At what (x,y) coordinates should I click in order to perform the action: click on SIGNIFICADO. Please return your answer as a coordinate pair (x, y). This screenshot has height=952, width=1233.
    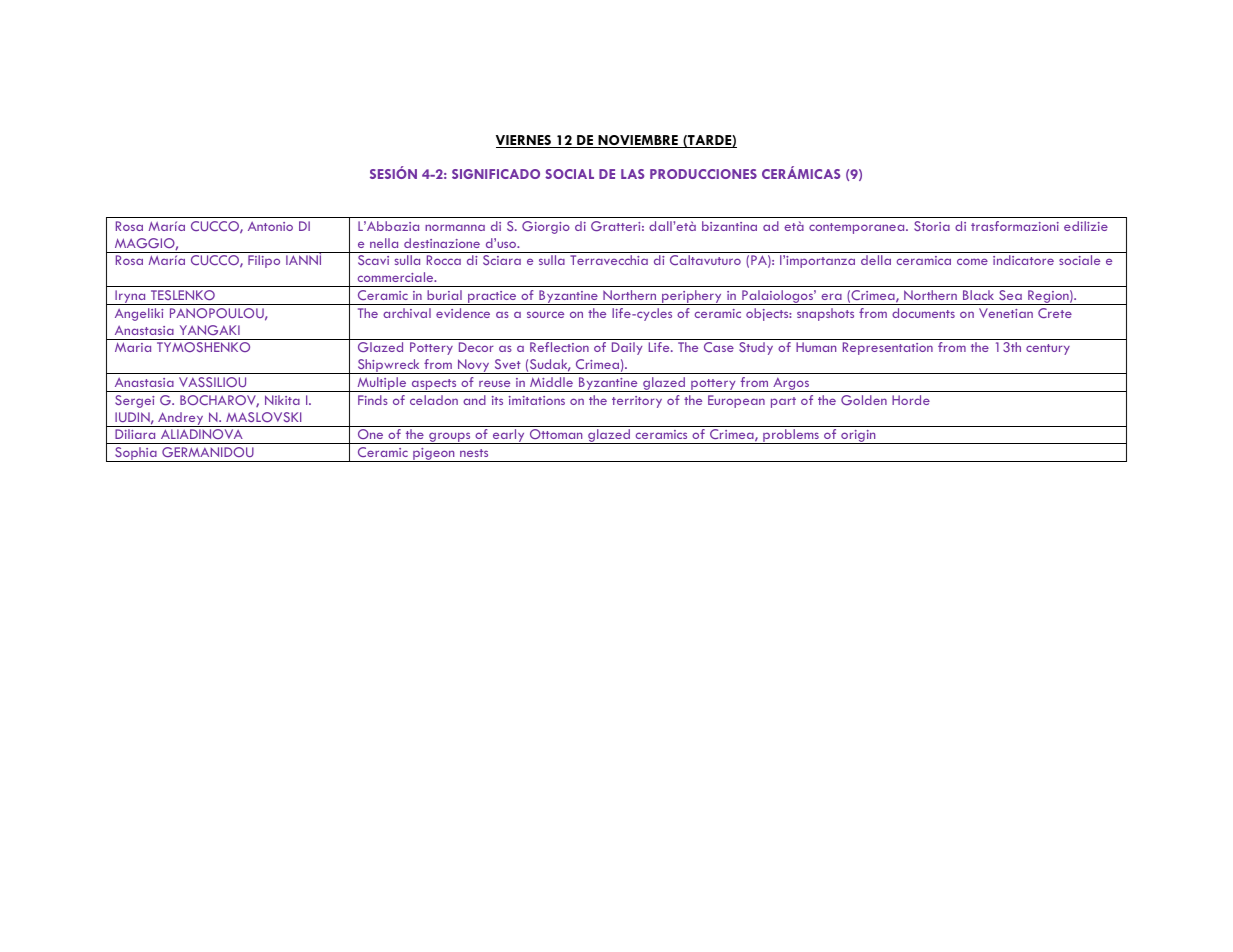
    Looking at the image, I should click on (496, 174).
